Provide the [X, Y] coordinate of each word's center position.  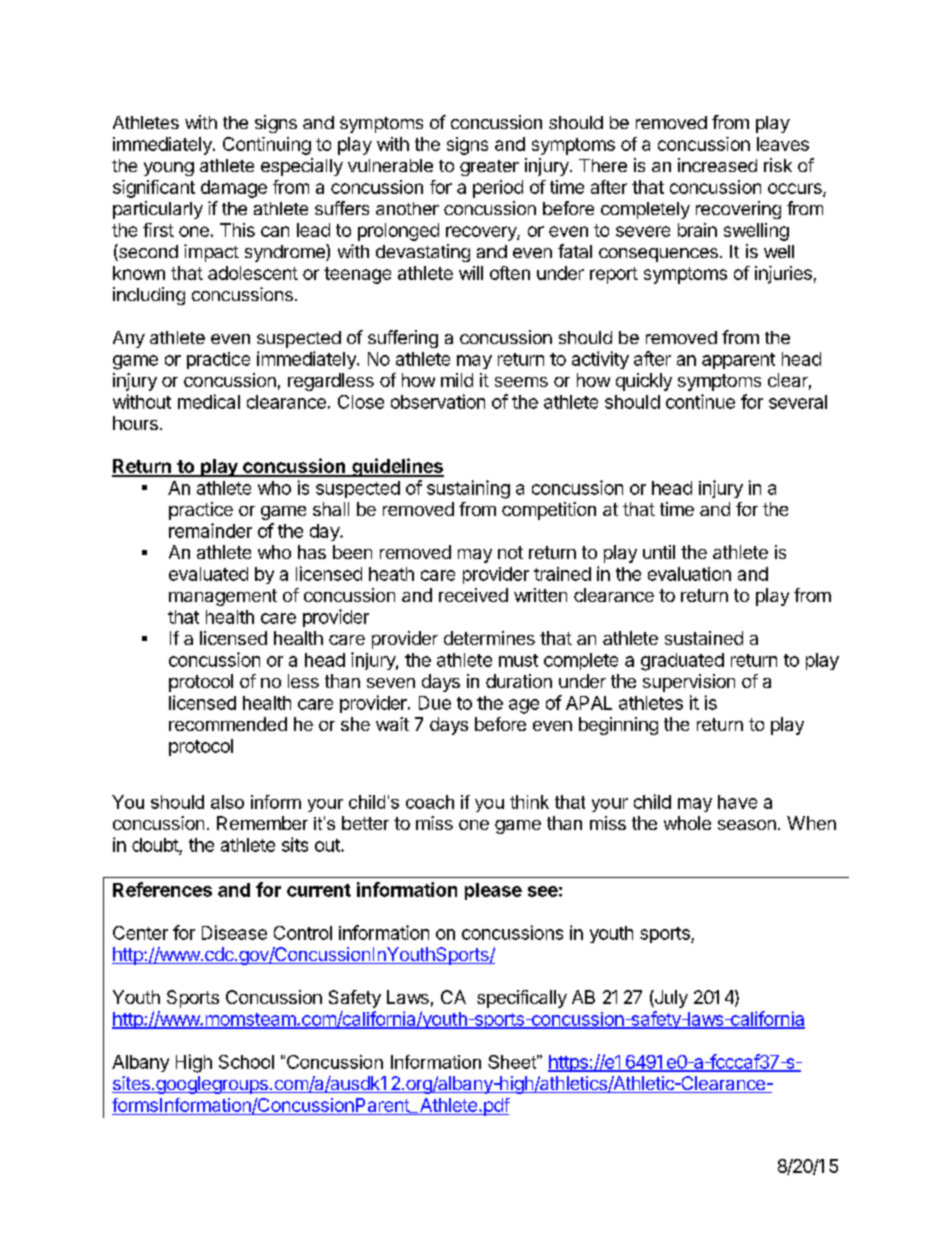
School [246, 1062]
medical [209, 401]
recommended [228, 724]
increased [717, 165]
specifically [522, 999]
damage [234, 189]
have [737, 802]
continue [700, 401]
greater [489, 168]
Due [435, 703]
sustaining [468, 489]
